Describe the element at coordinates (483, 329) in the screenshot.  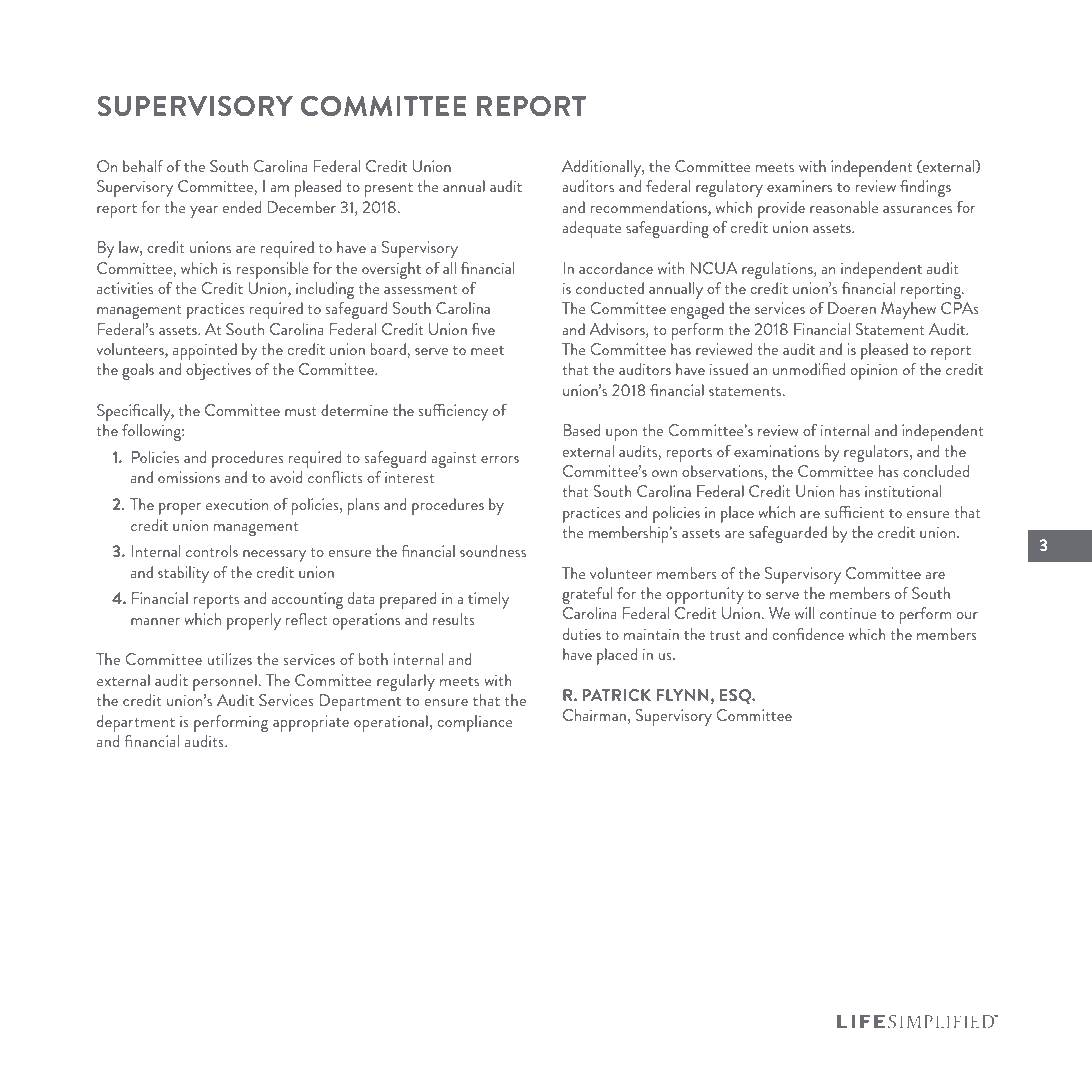
I see `five` at that location.
